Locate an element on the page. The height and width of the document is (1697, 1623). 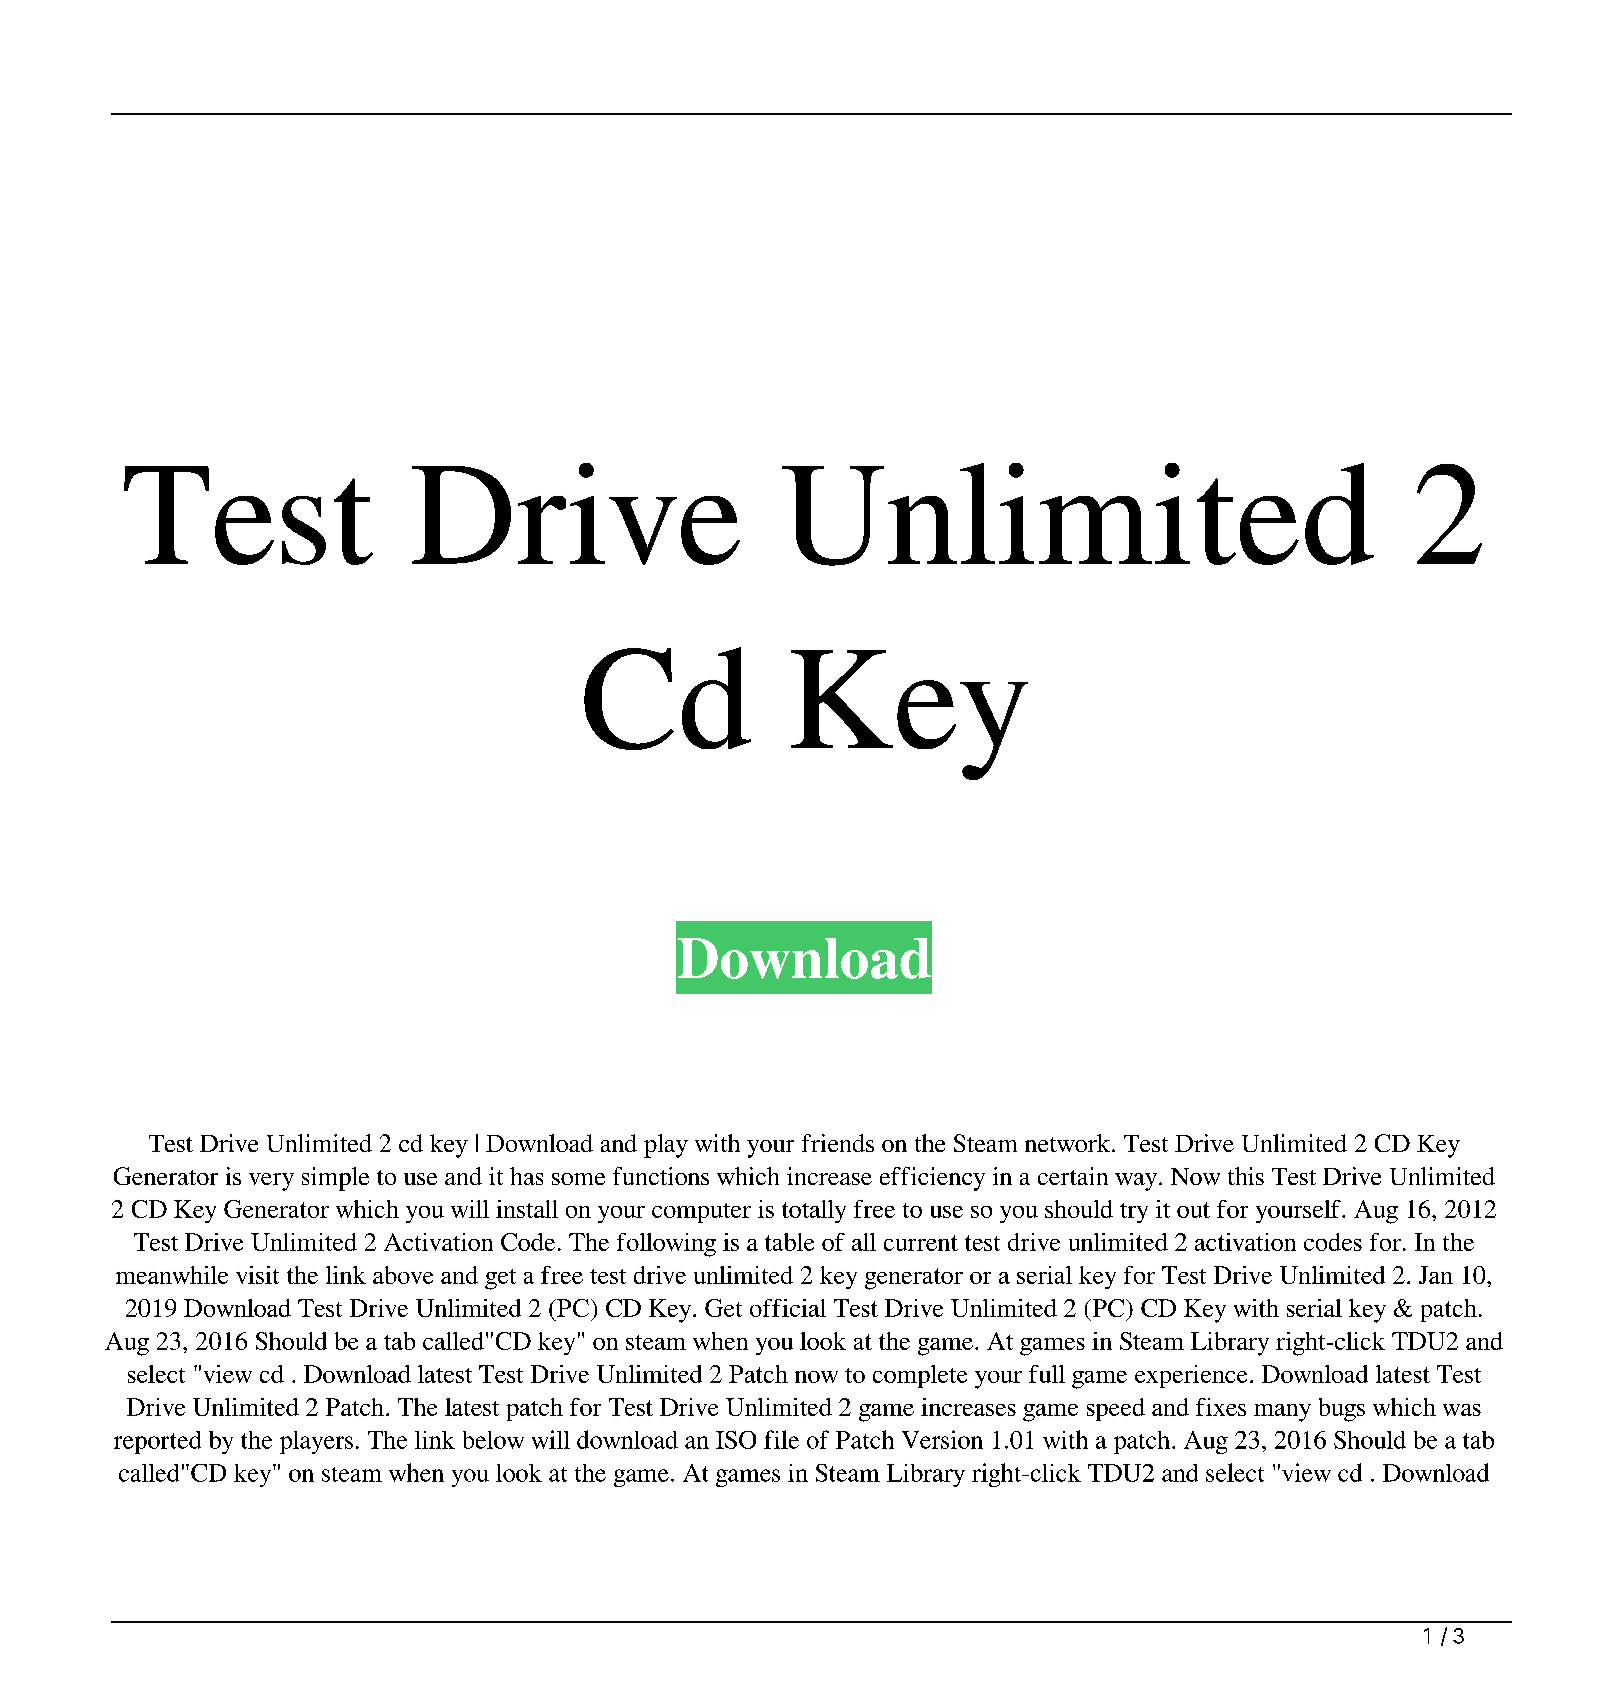
experience is located at coordinates (1191, 1376).
